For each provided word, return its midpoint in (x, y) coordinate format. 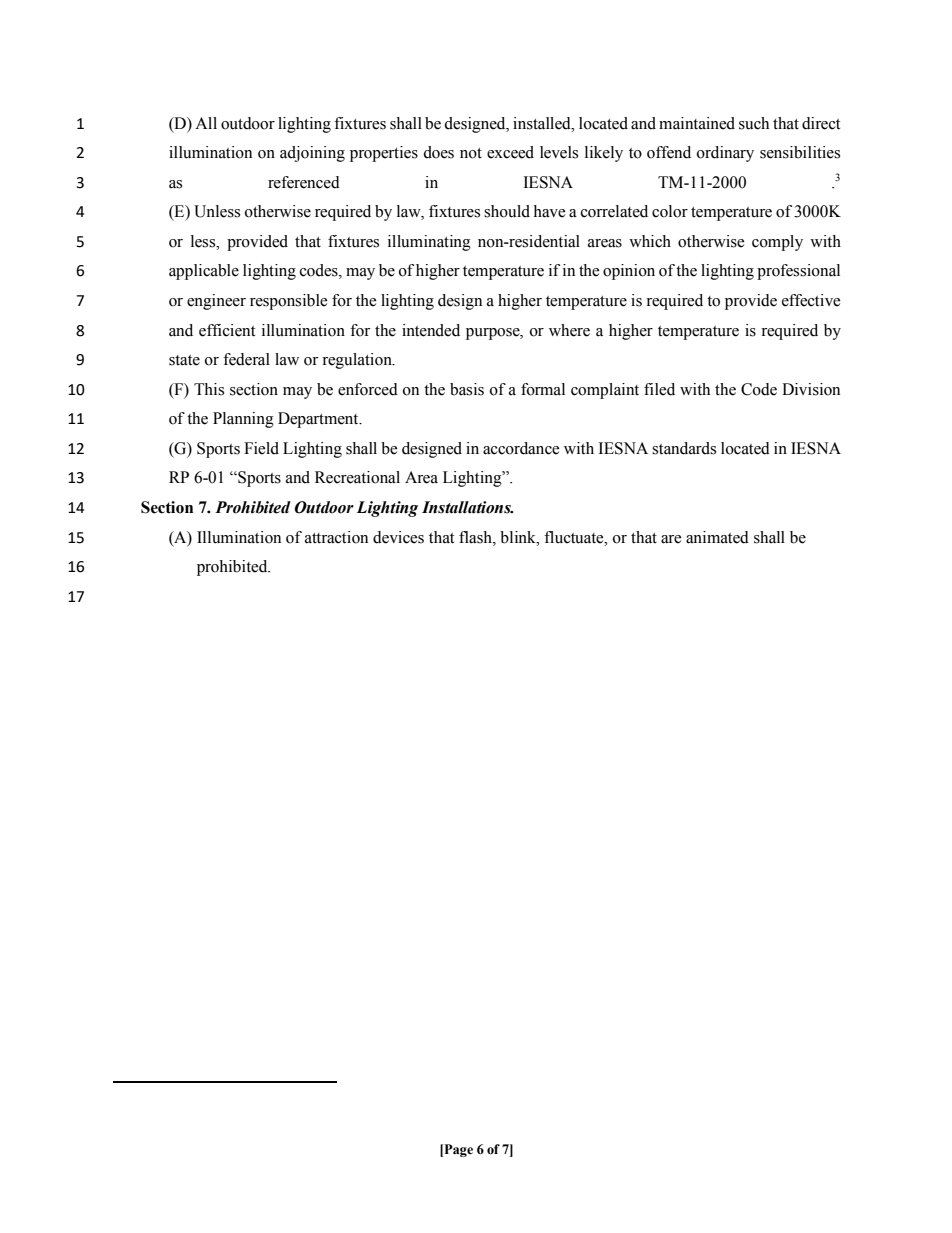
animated (717, 537)
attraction (336, 537)
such (754, 123)
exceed (510, 152)
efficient (227, 330)
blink (519, 537)
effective (811, 300)
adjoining (312, 154)
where (569, 330)
